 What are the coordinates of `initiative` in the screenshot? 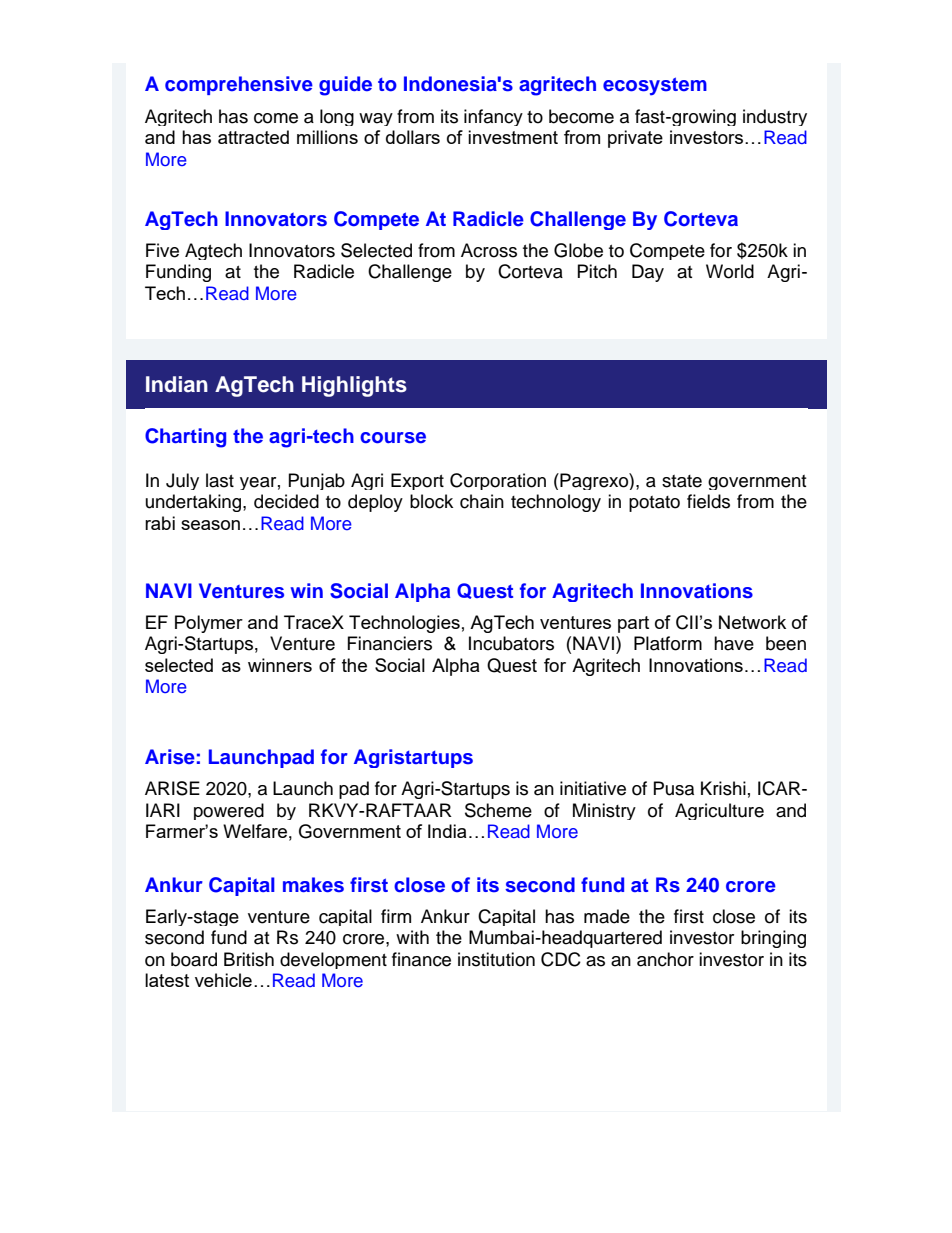 It's located at (593, 788).
